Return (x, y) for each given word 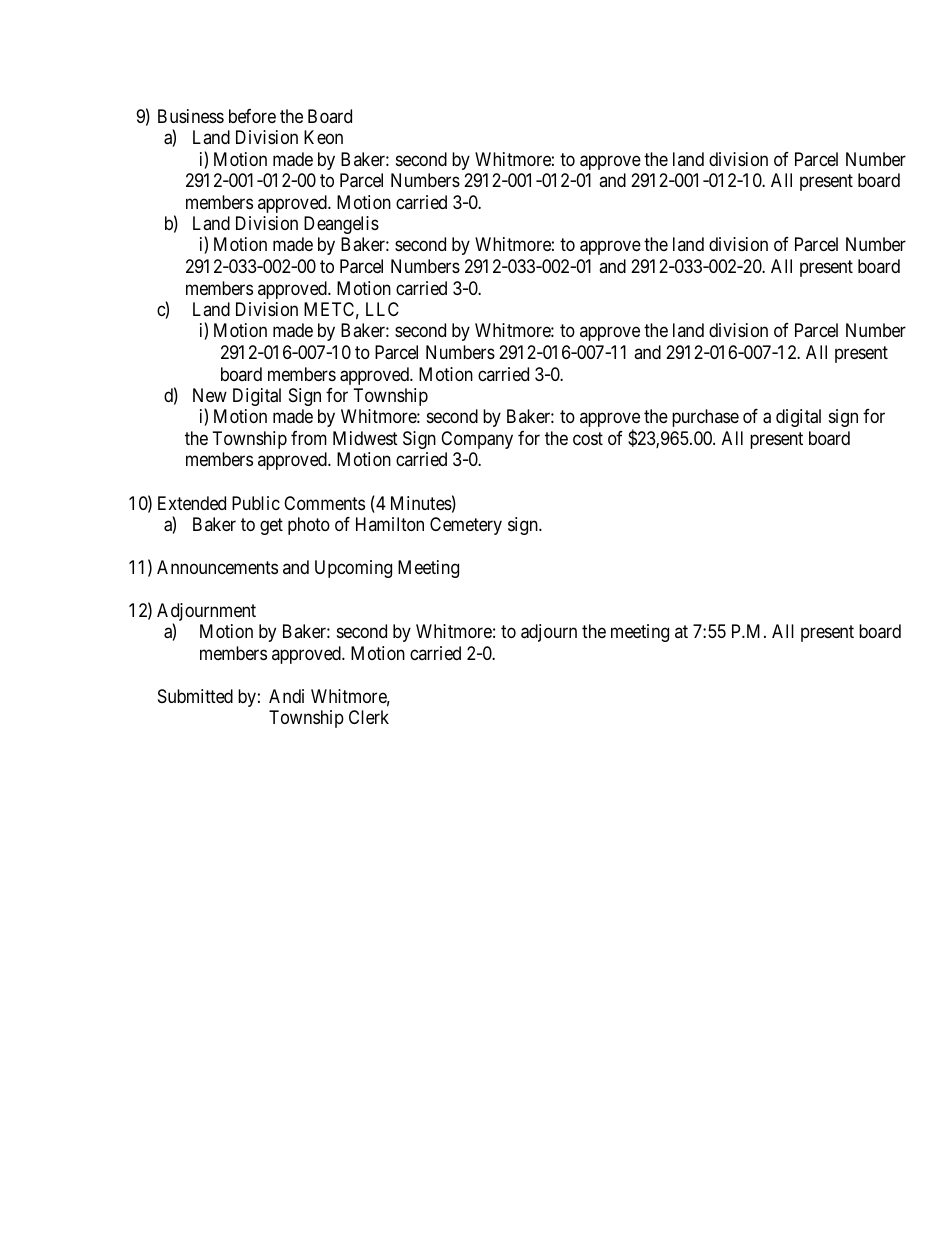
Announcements (217, 567)
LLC (382, 309)
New (210, 395)
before (252, 116)
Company (477, 440)
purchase (705, 418)
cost (588, 438)
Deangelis (341, 225)
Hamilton (390, 524)
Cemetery (466, 526)
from (309, 438)
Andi (286, 696)
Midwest (365, 438)
